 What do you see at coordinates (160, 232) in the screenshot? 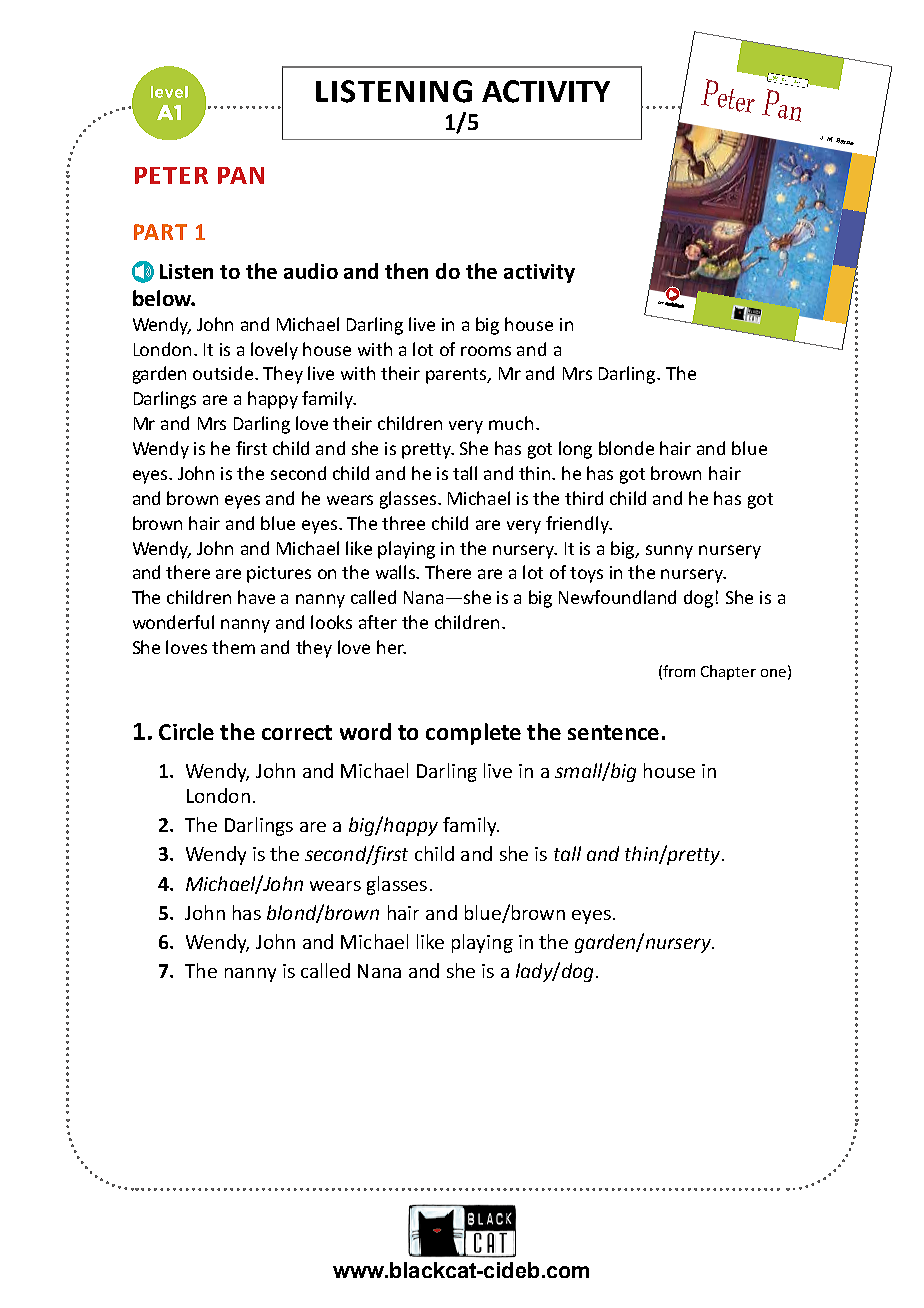
I see `PART` at bounding box center [160, 232].
